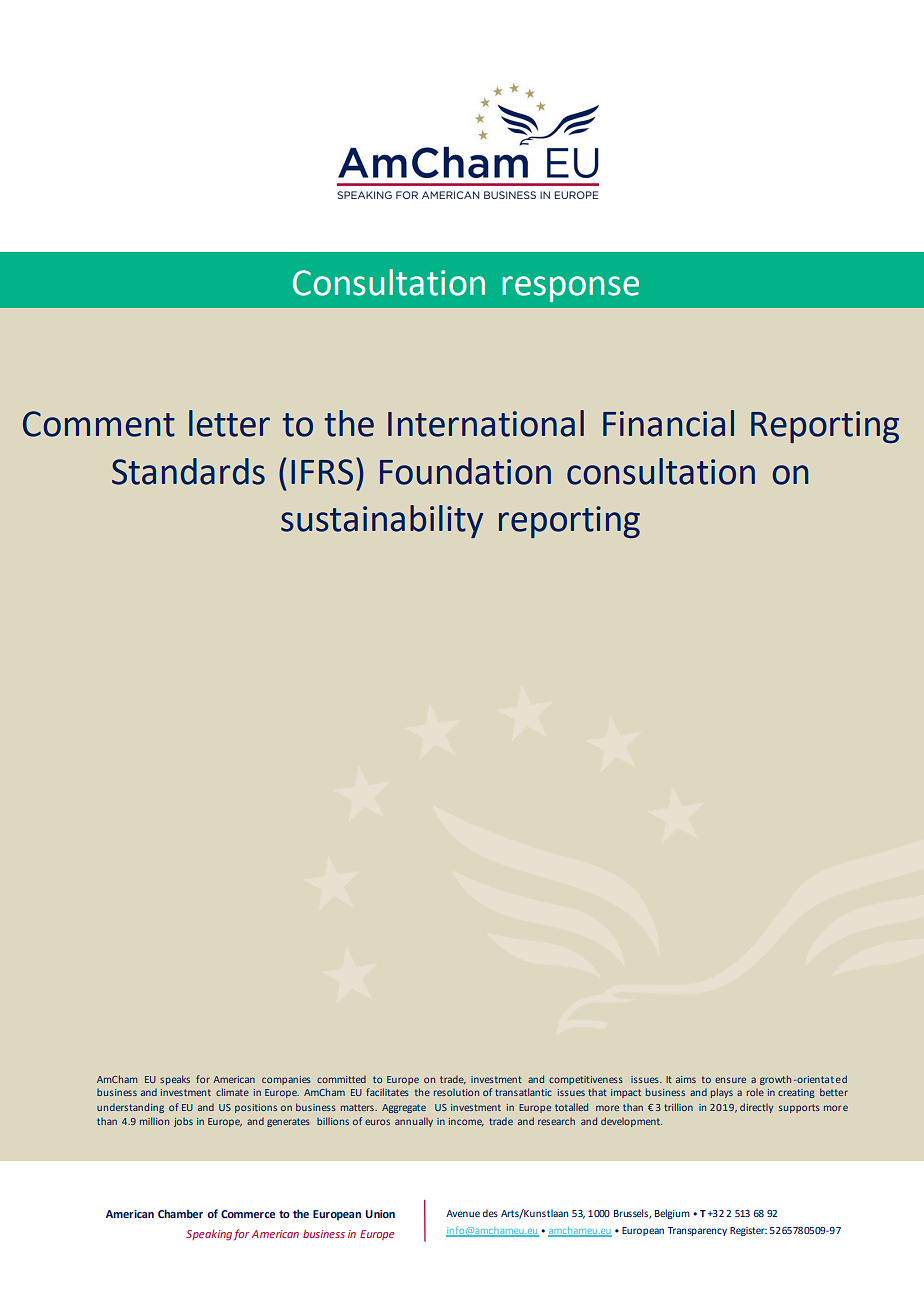 Image resolution: width=924 pixels, height=1309 pixels. What do you see at coordinates (730, 1080) in the screenshot?
I see `ensure` at bounding box center [730, 1080].
